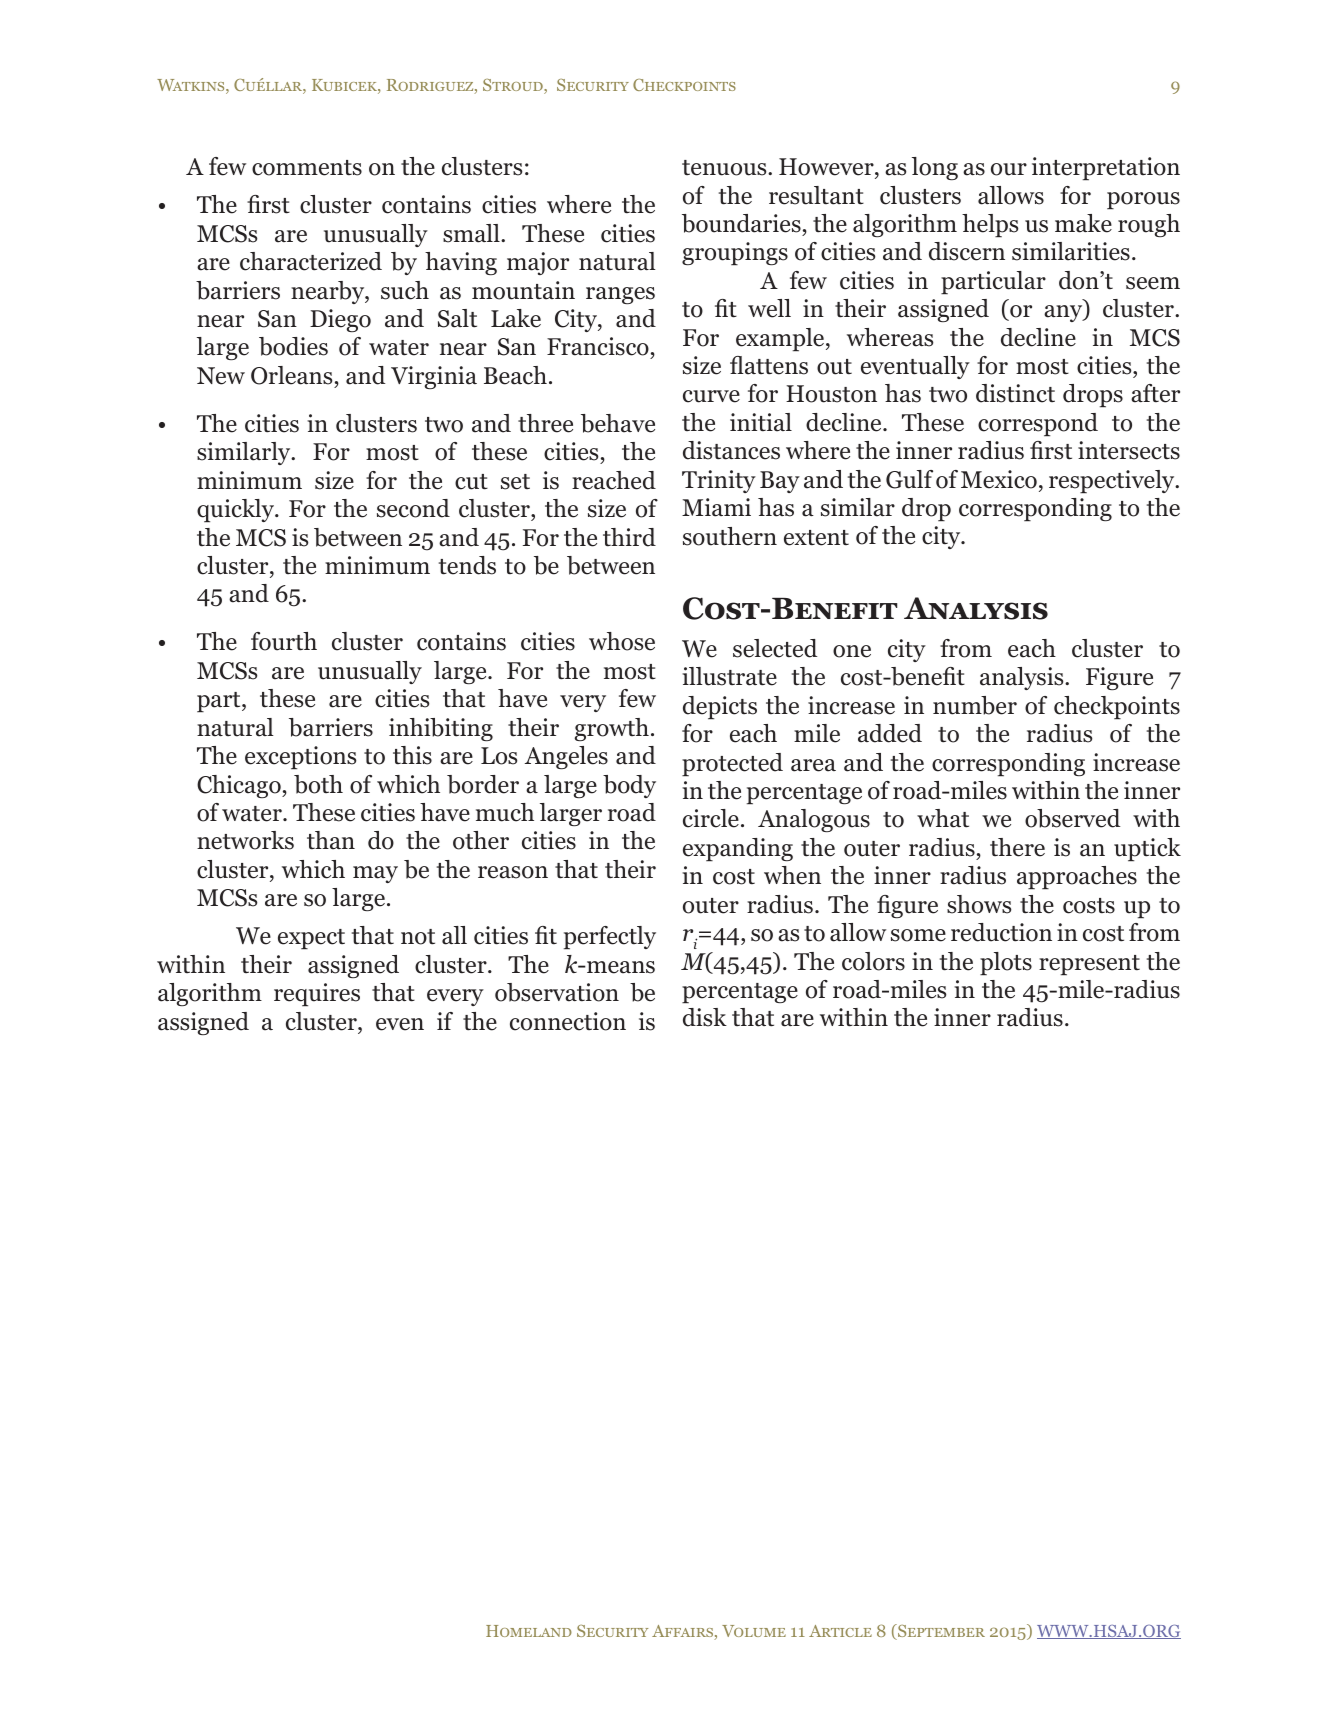 The width and height of the page is (1338, 1731). I want to click on number, so click(975, 705).
